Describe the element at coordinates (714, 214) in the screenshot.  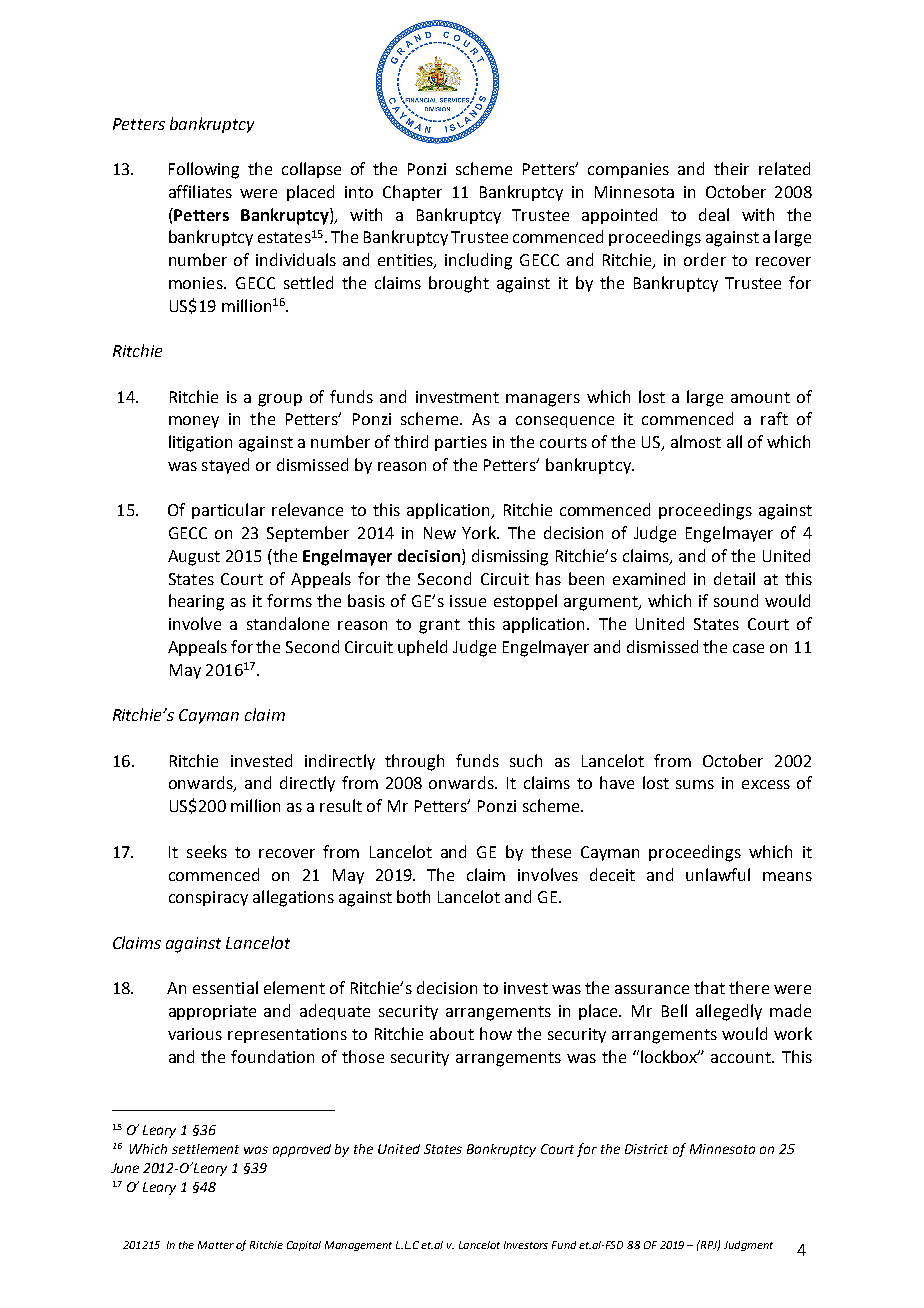
I see `deal` at that location.
